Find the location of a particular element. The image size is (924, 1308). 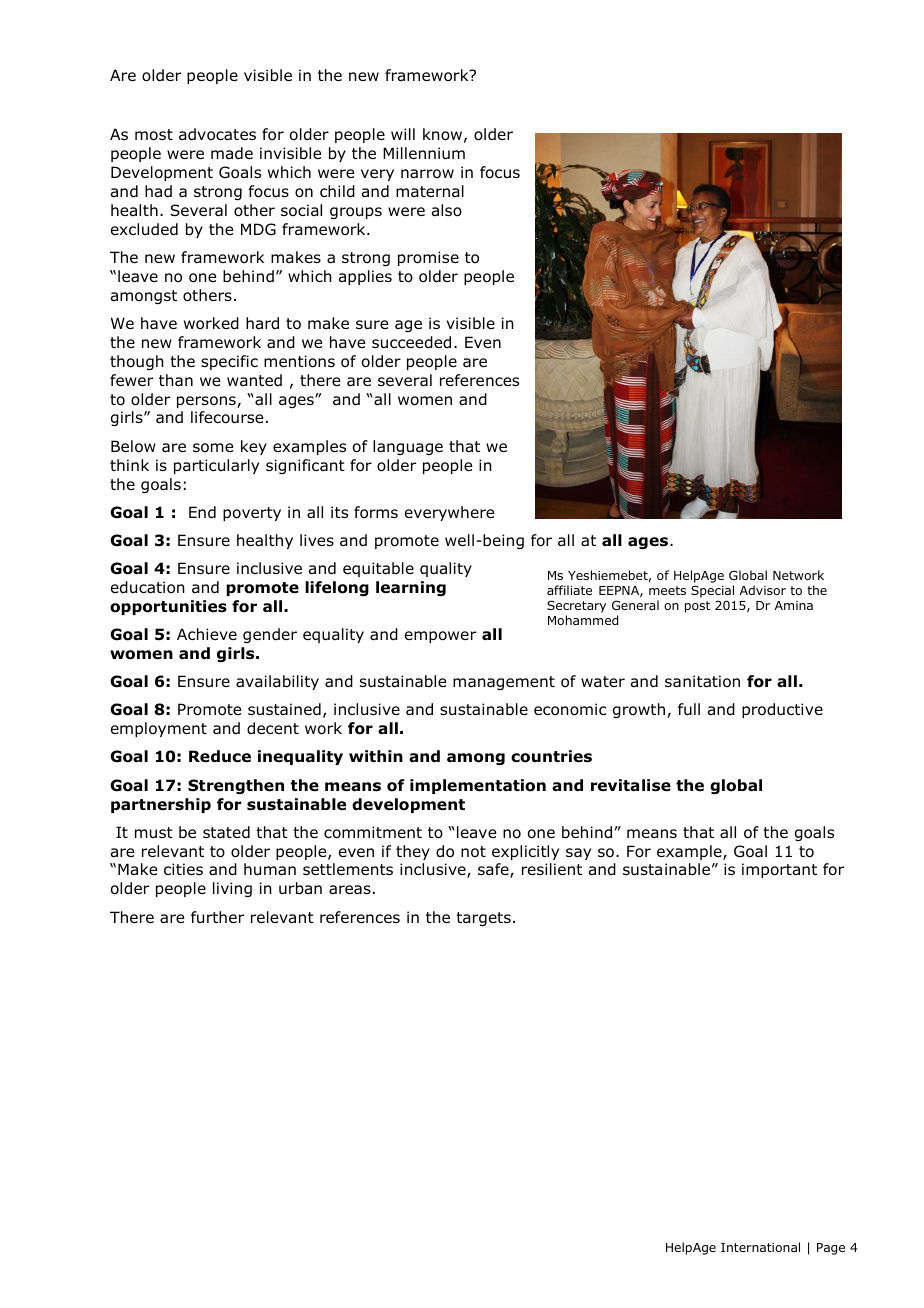

targets is located at coordinates (483, 919).
